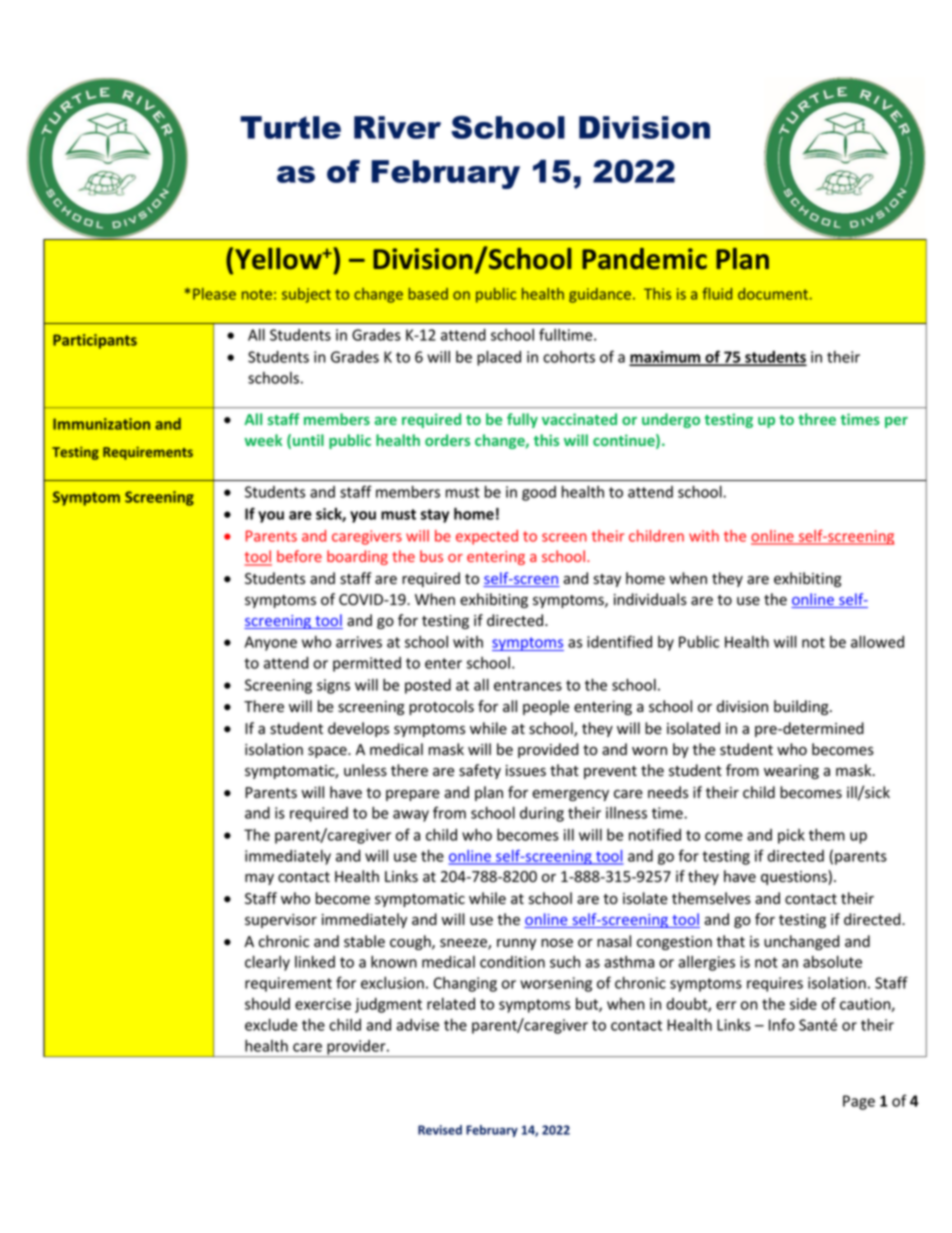  What do you see at coordinates (480, 771) in the document?
I see `safety` at bounding box center [480, 771].
